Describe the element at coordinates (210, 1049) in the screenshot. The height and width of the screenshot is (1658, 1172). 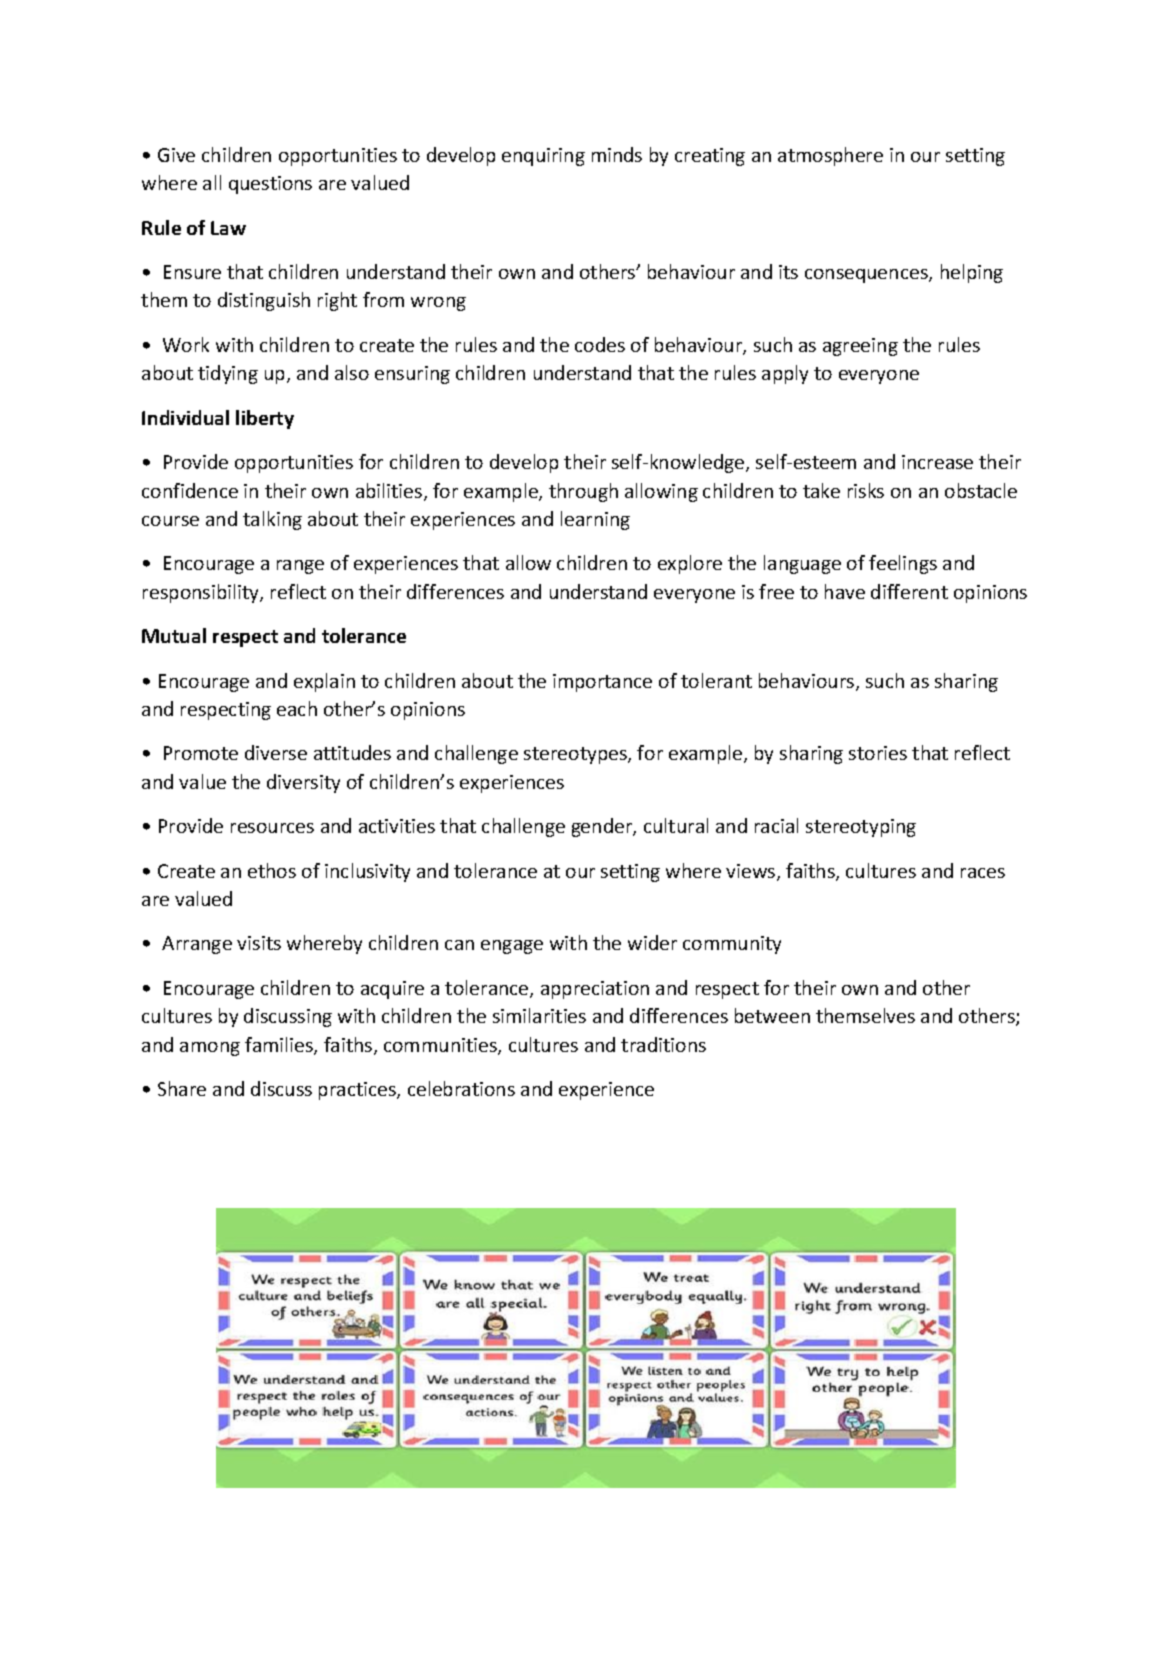
I see `among` at that location.
